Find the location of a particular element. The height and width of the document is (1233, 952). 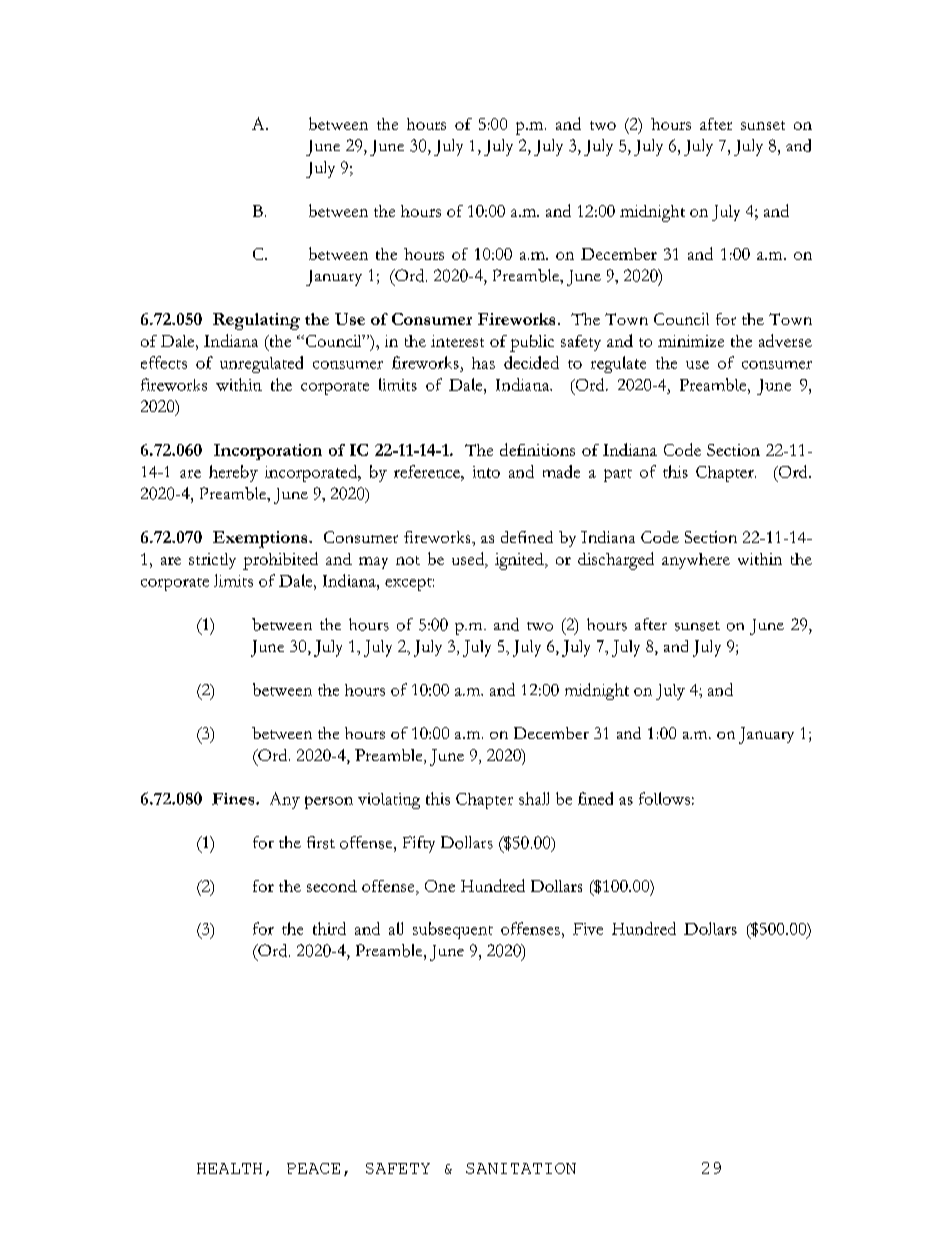

Regulating is located at coordinates (256, 321).
